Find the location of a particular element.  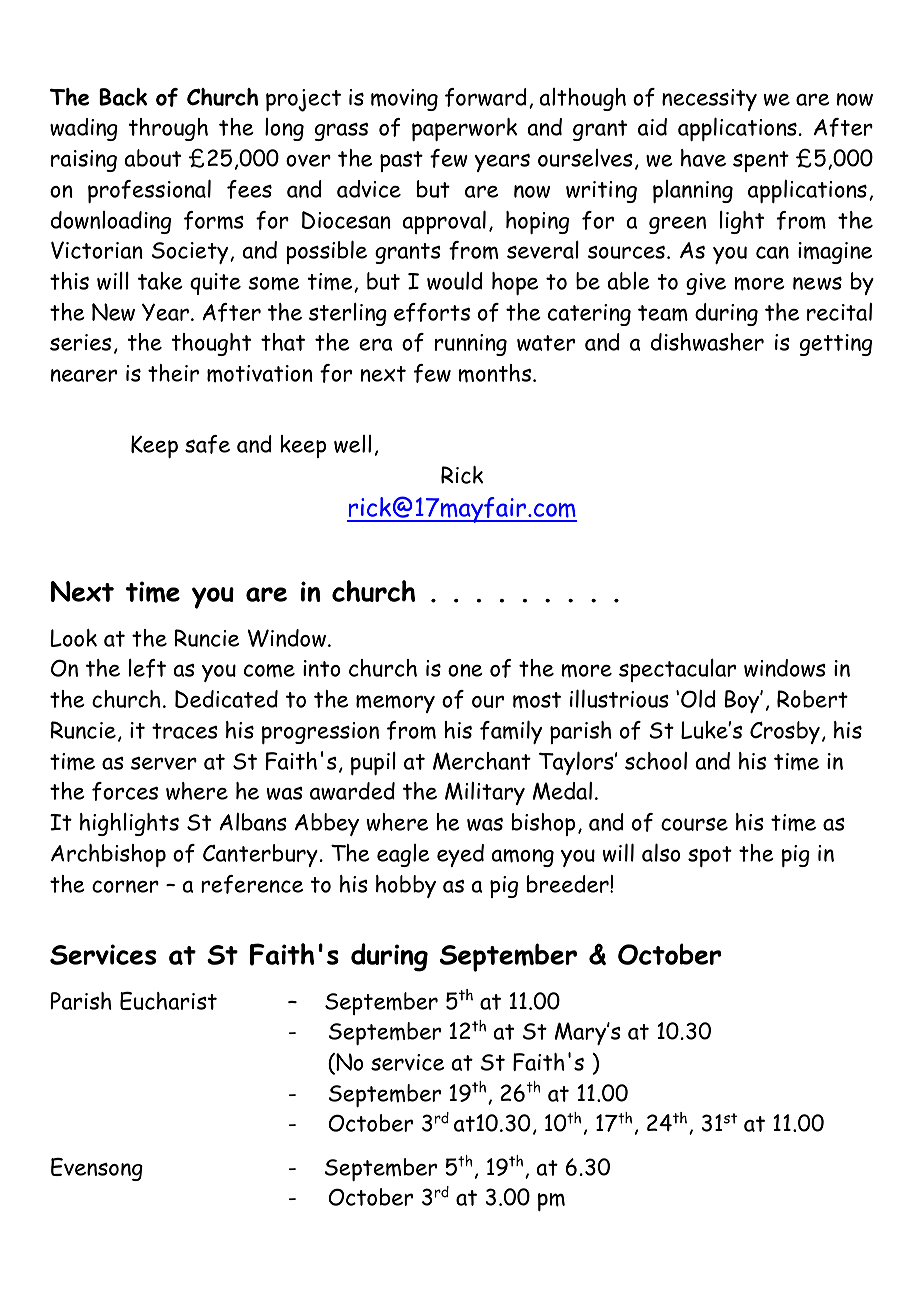

left is located at coordinates (147, 668).
